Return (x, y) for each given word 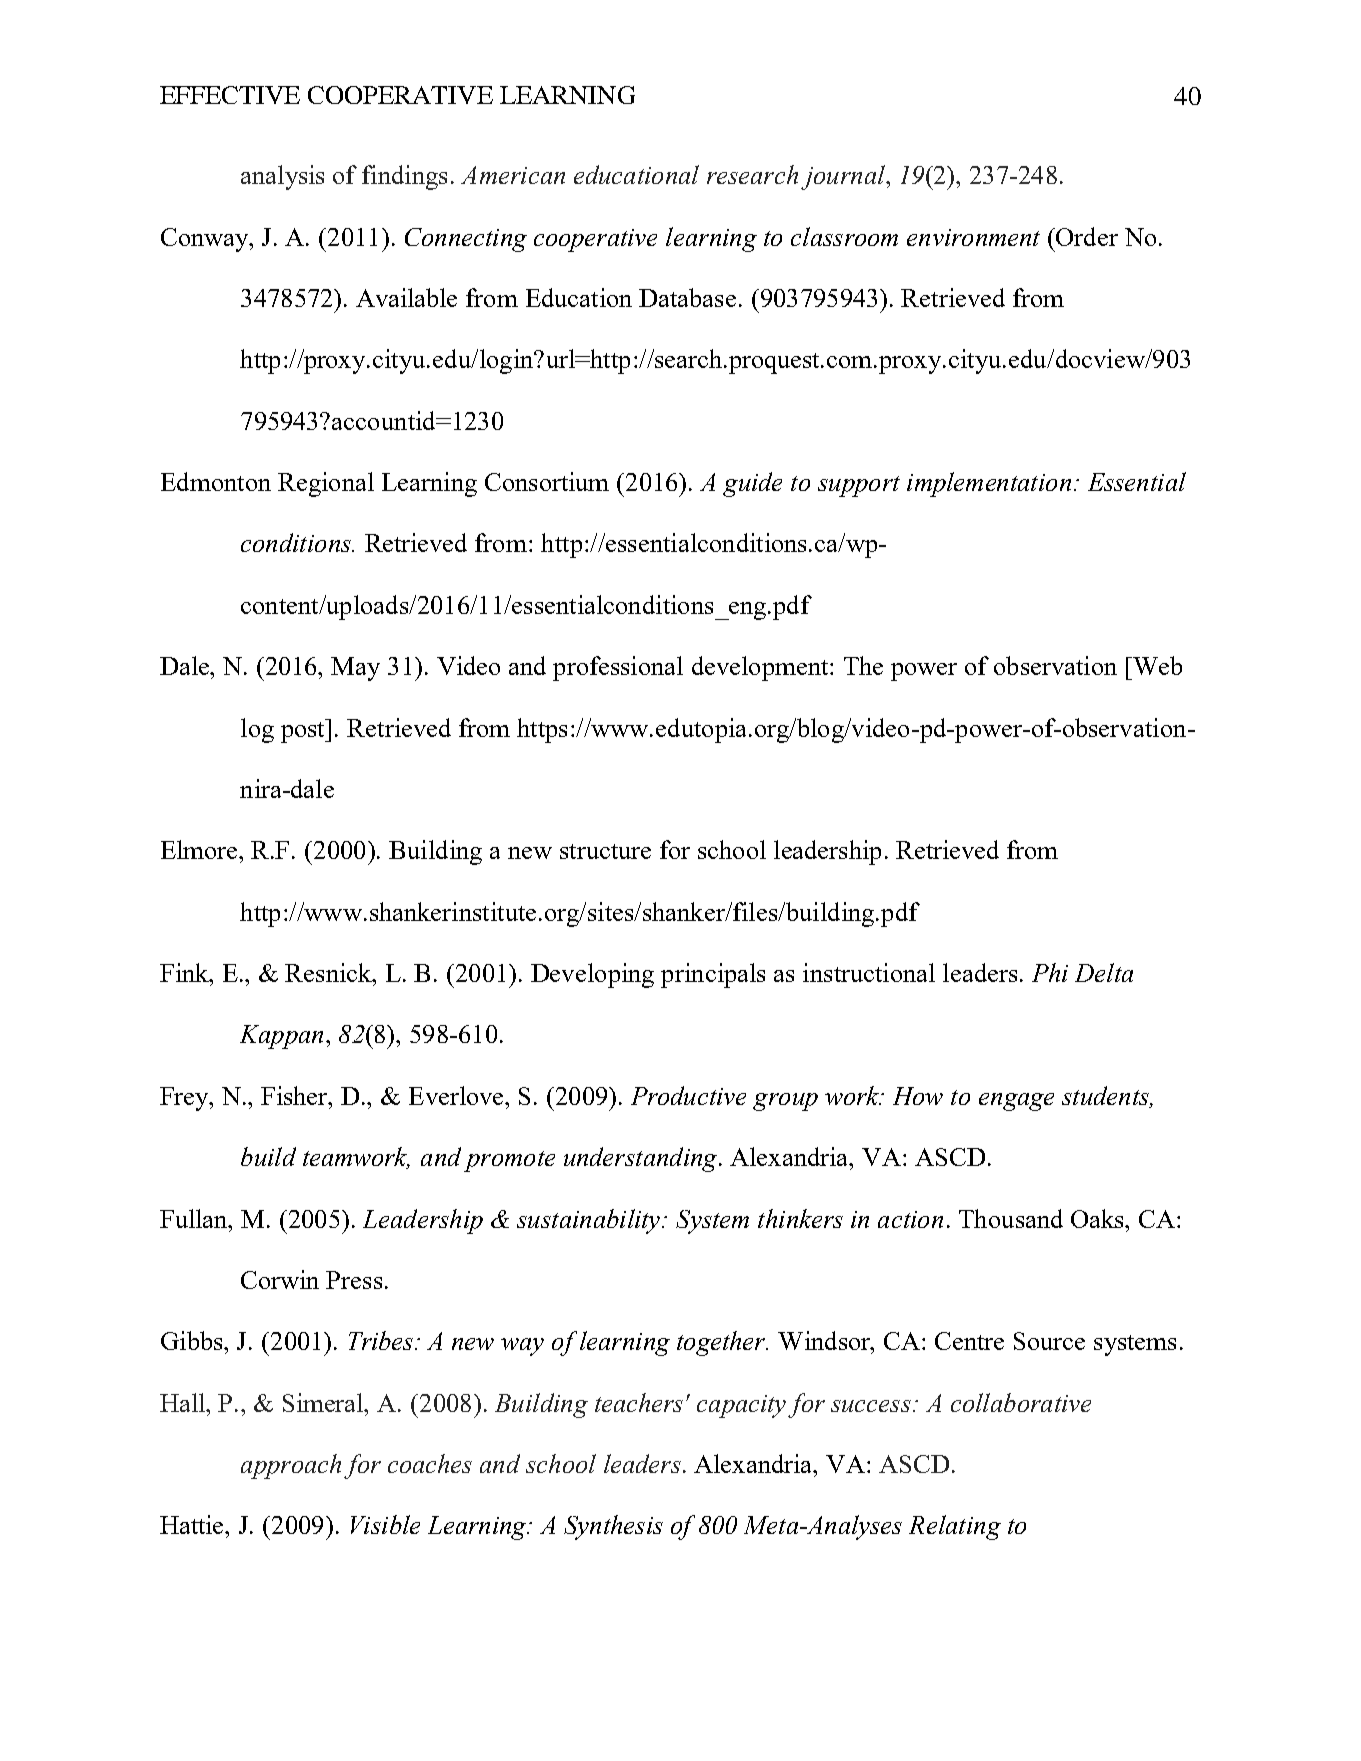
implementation (989, 484)
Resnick (329, 972)
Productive (688, 1095)
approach (291, 1466)
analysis (282, 177)
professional (618, 668)
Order (1086, 236)
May (355, 669)
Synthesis (613, 1527)
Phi (1050, 972)
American (513, 175)
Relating (955, 1527)
